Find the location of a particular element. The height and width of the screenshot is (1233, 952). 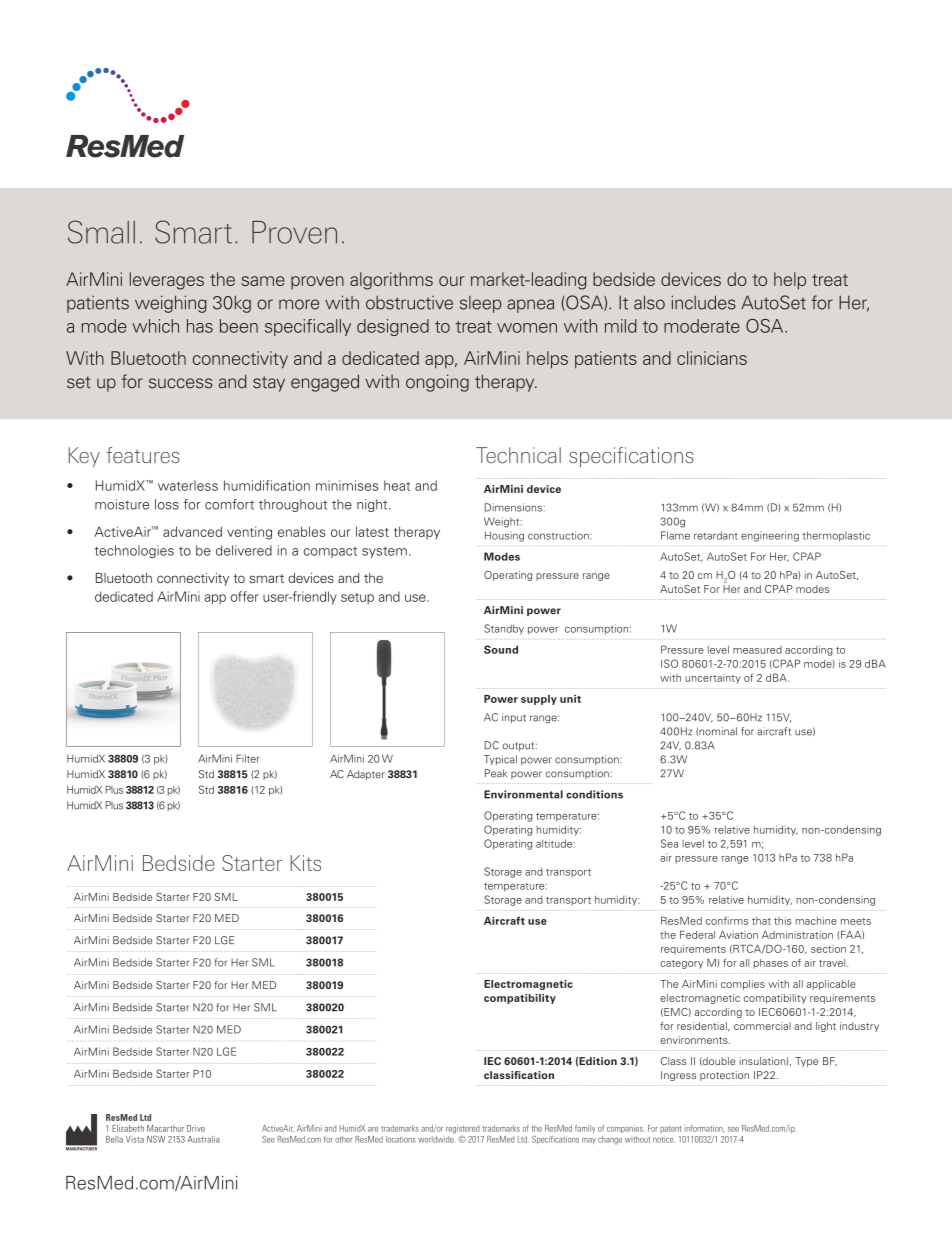

engineering is located at coordinates (770, 536).
